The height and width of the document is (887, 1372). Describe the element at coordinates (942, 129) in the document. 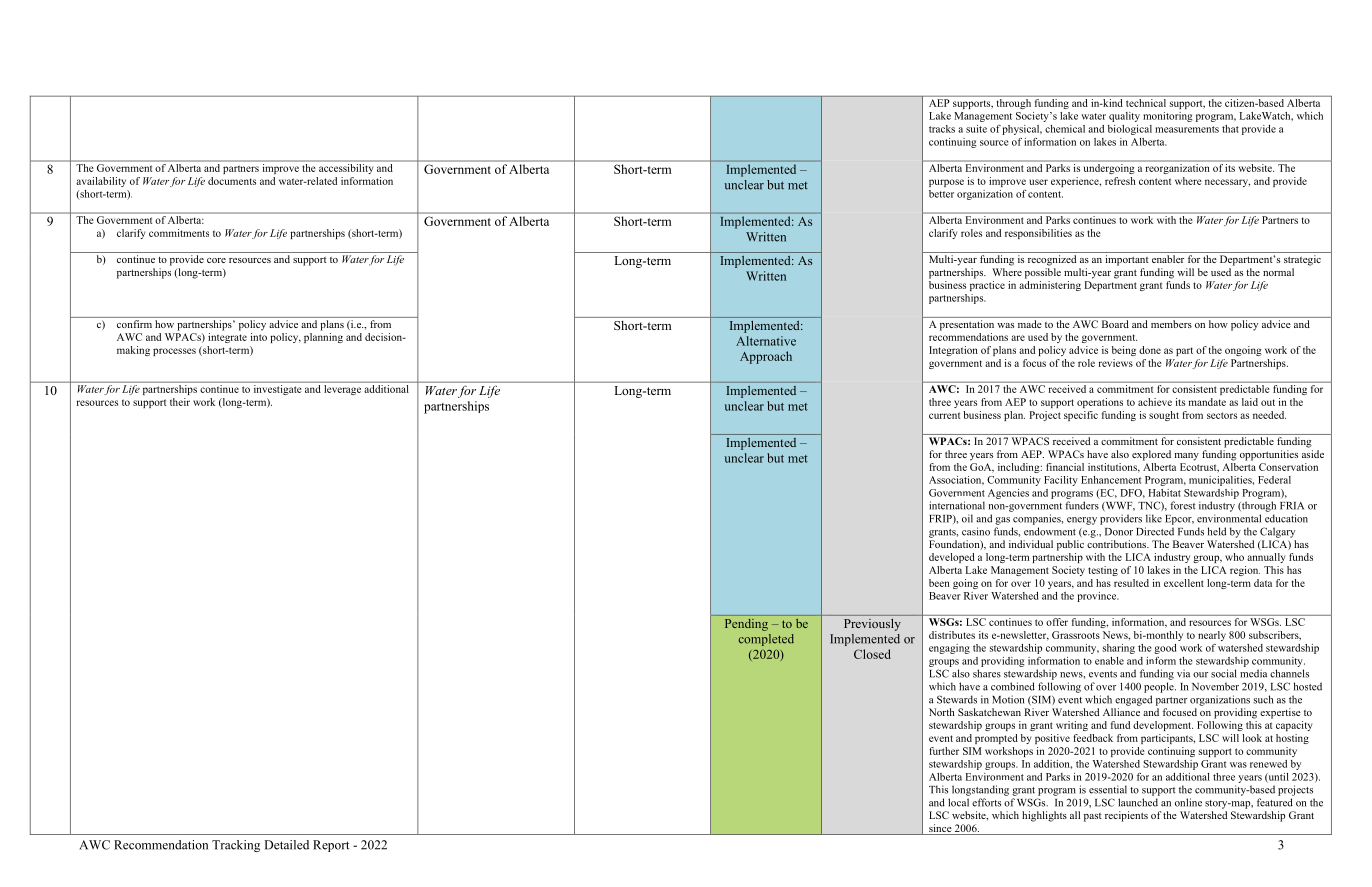

I see `tracks` at that location.
